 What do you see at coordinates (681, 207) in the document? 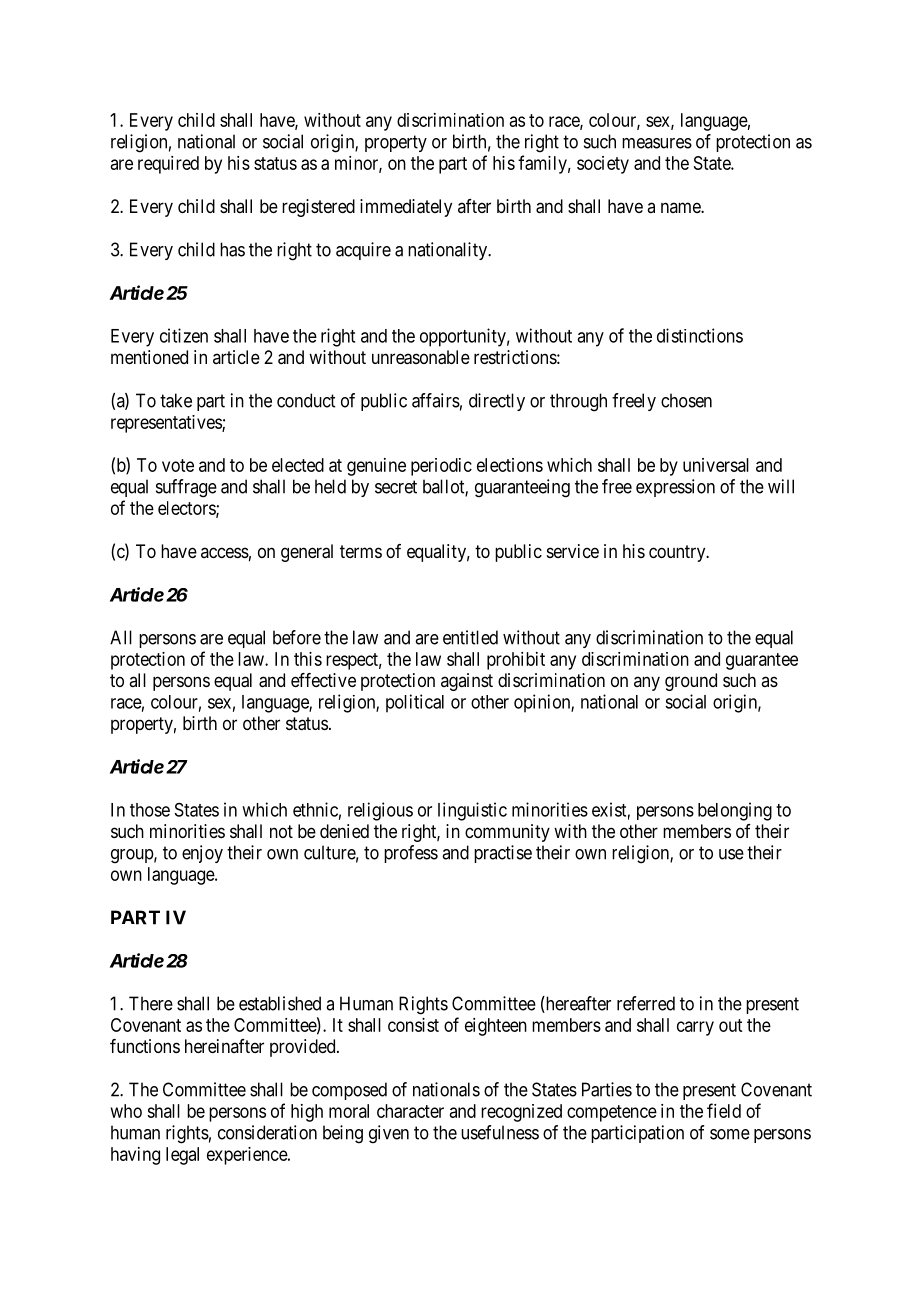
I see `name` at bounding box center [681, 207].
